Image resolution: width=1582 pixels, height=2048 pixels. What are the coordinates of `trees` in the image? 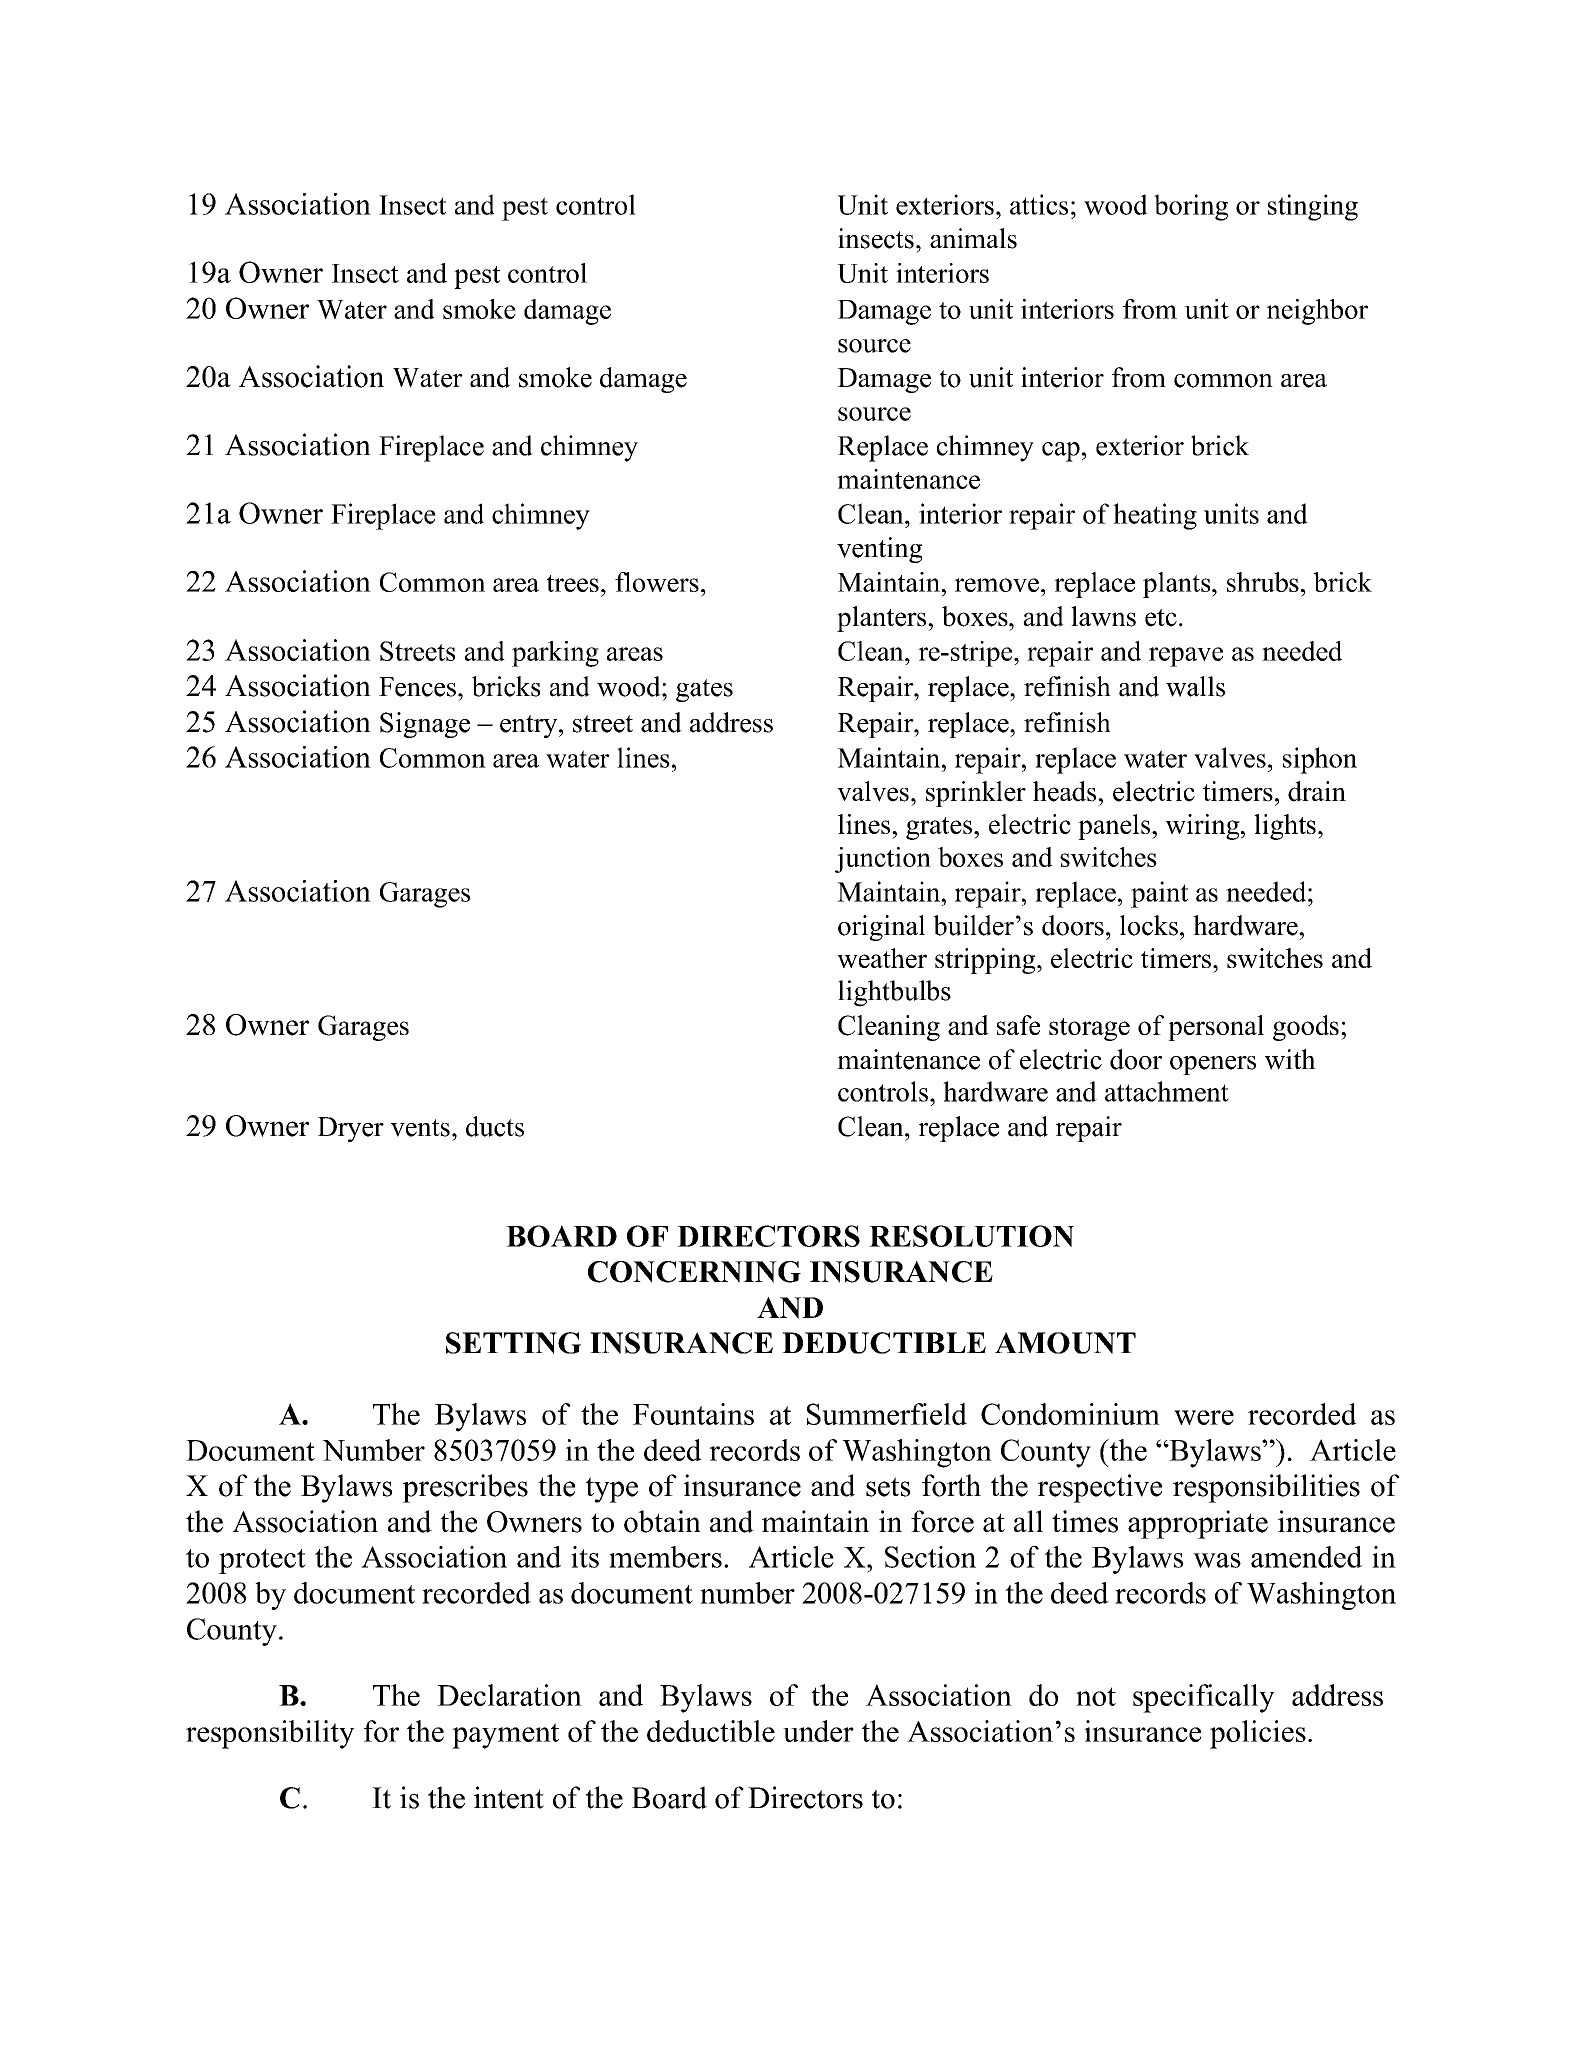 It's located at (572, 583).
